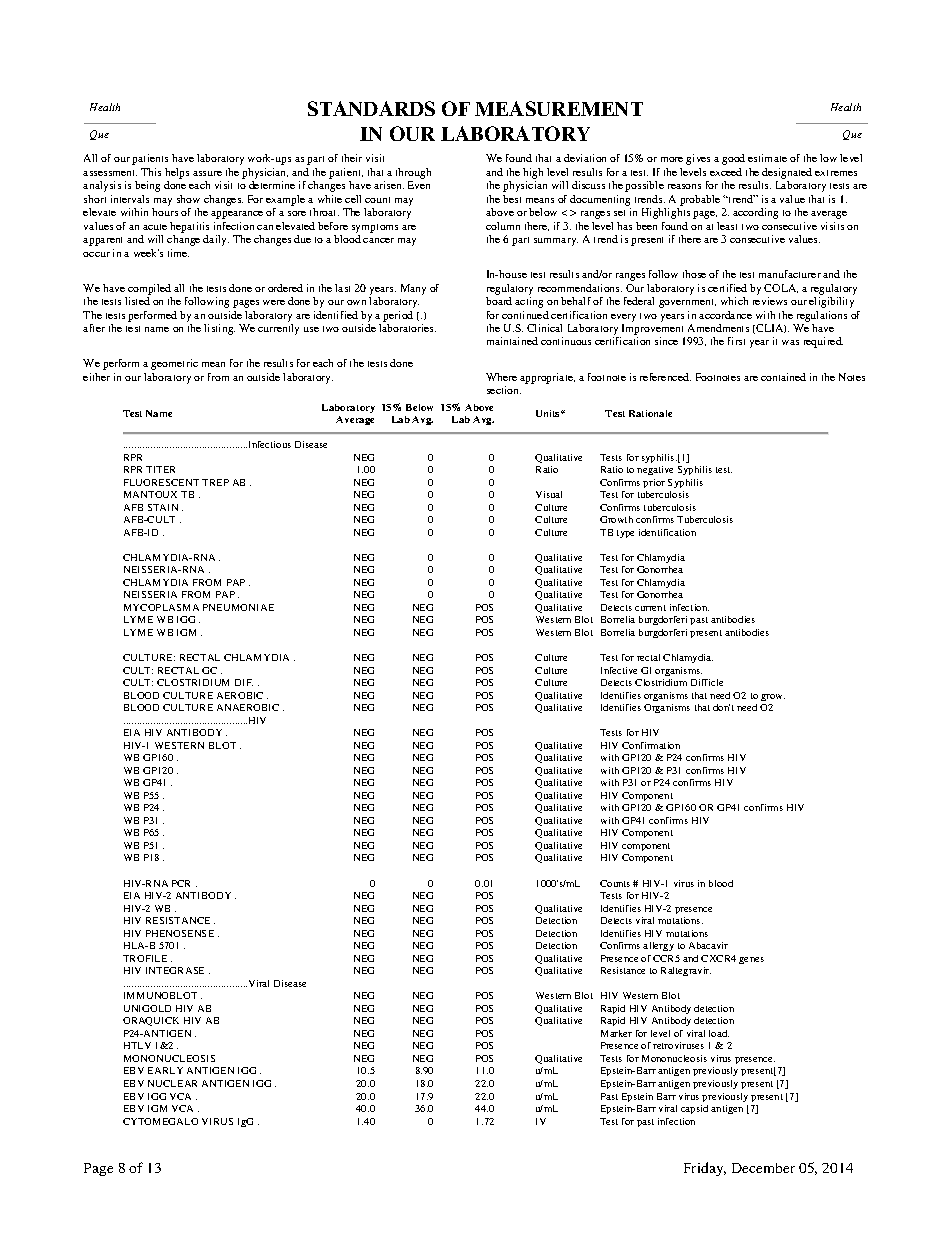  What do you see at coordinates (172, 1083) in the screenshot?
I see `NUCLEAR` at bounding box center [172, 1083].
